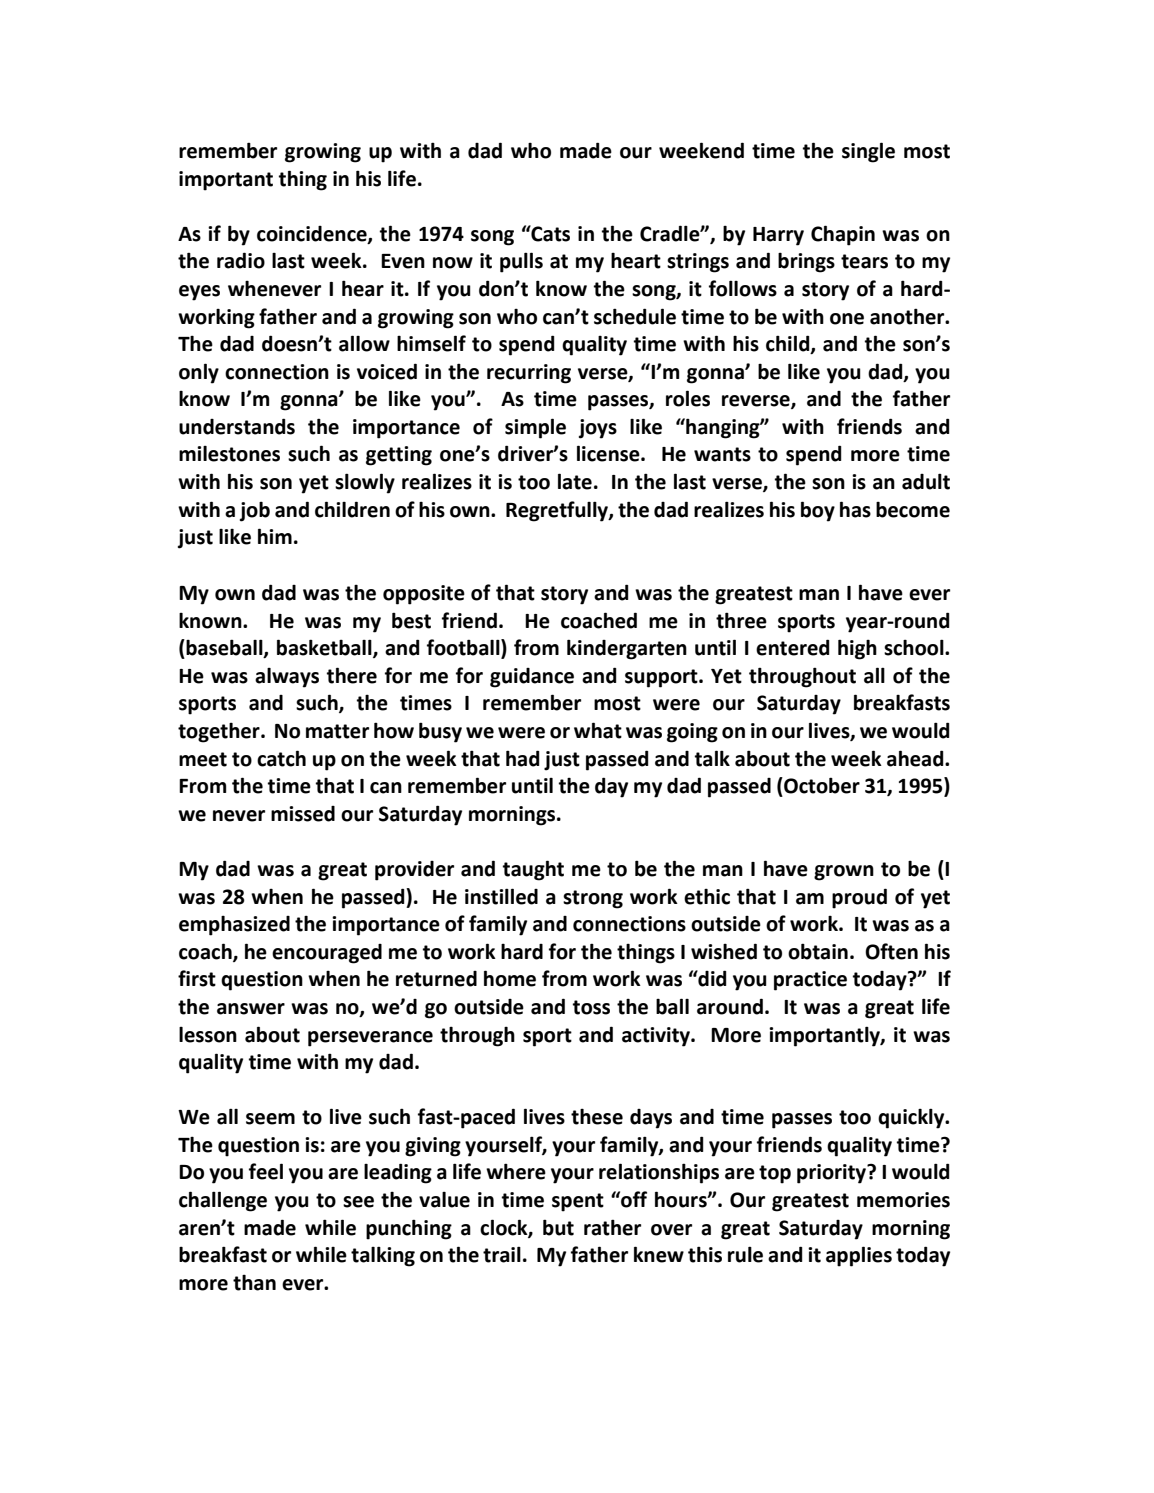 The image size is (1154, 1493). What do you see at coordinates (598, 730) in the document?
I see `what` at bounding box center [598, 730].
